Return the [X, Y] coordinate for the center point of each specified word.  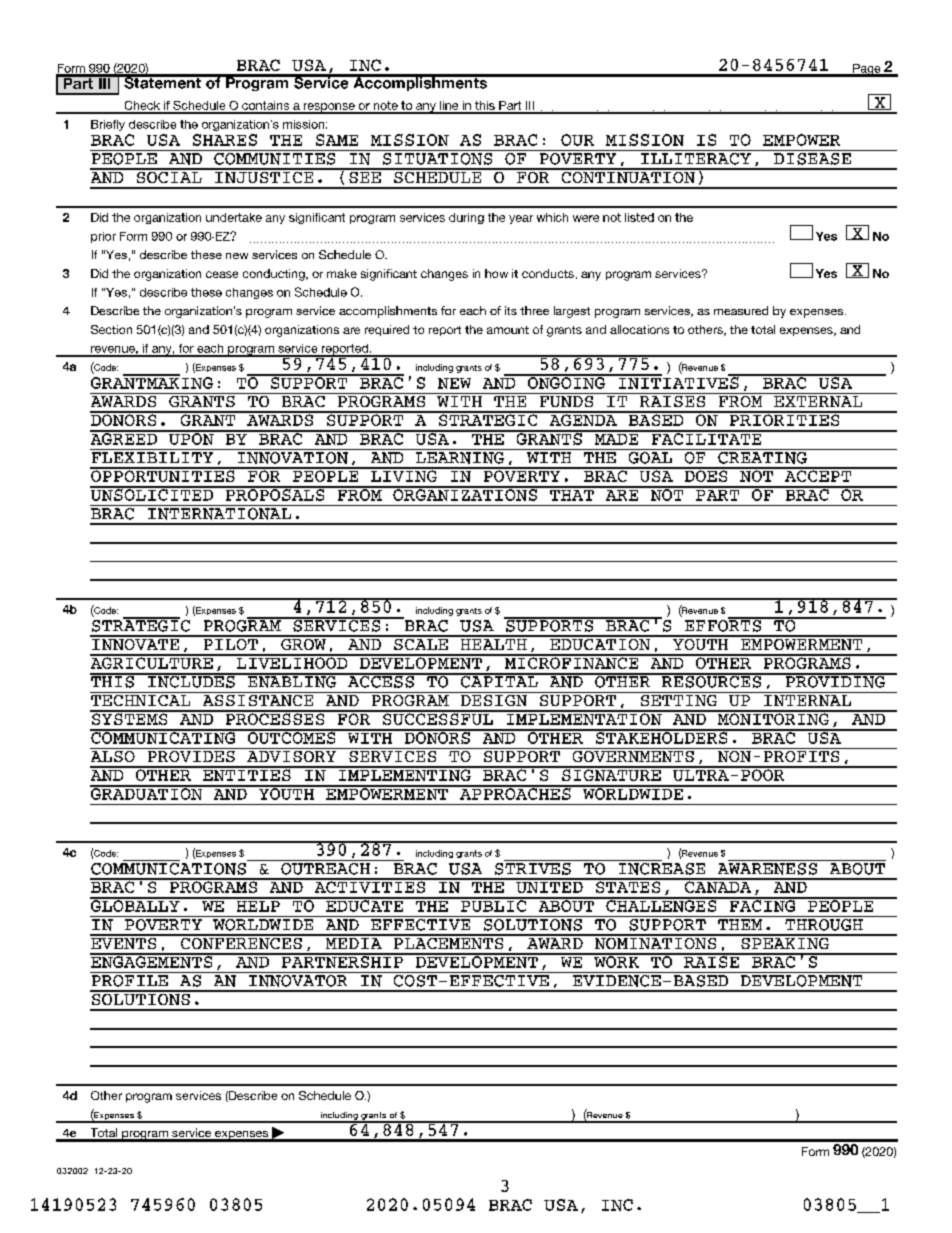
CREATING [762, 456]
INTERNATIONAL [220, 512]
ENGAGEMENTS [152, 961]
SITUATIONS [437, 157]
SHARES [225, 140]
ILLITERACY [696, 157]
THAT [572, 494]
